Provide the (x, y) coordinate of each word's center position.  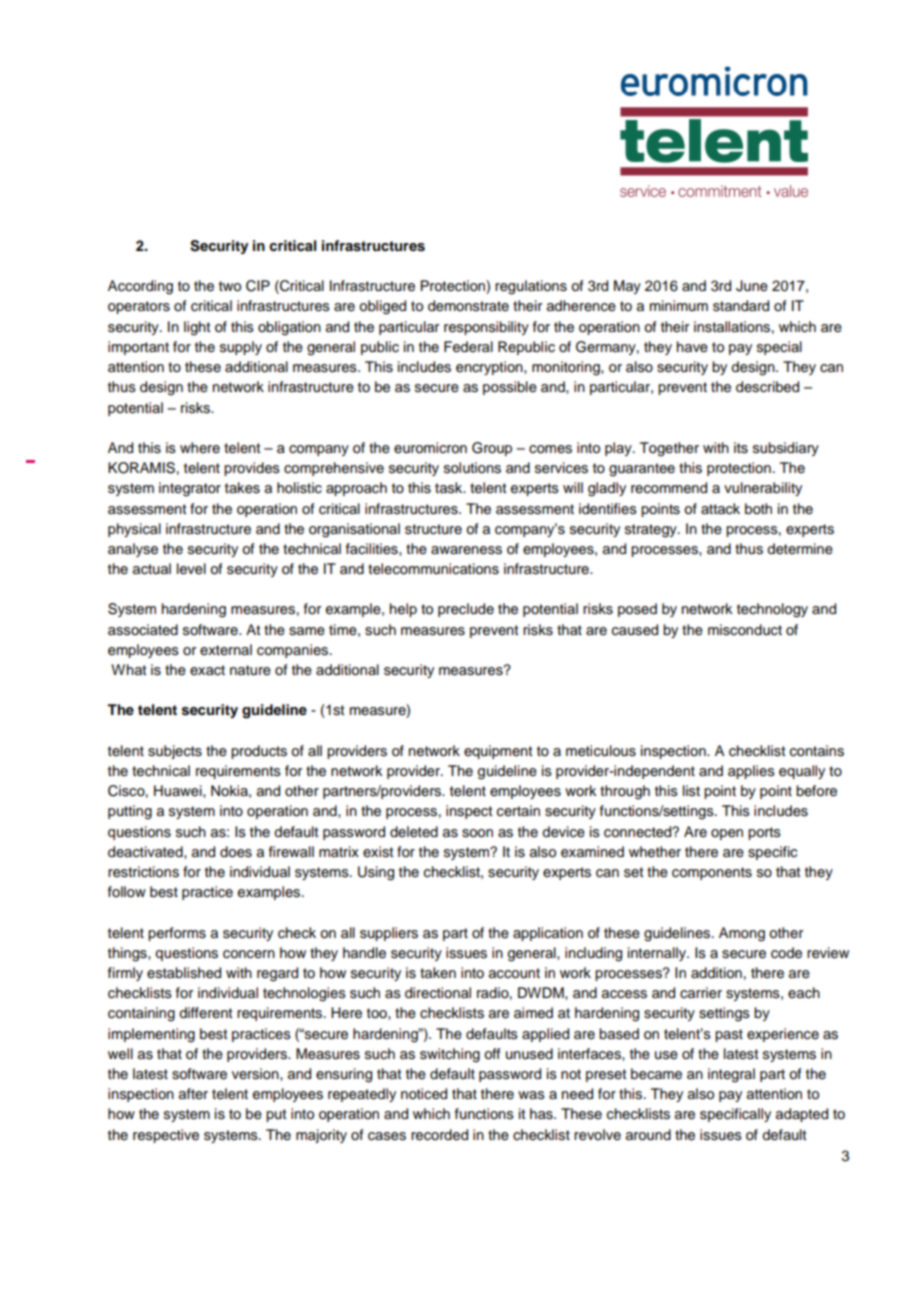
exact (207, 670)
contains (817, 751)
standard (741, 306)
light (197, 328)
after (193, 1094)
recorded (439, 1135)
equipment (498, 752)
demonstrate (468, 306)
